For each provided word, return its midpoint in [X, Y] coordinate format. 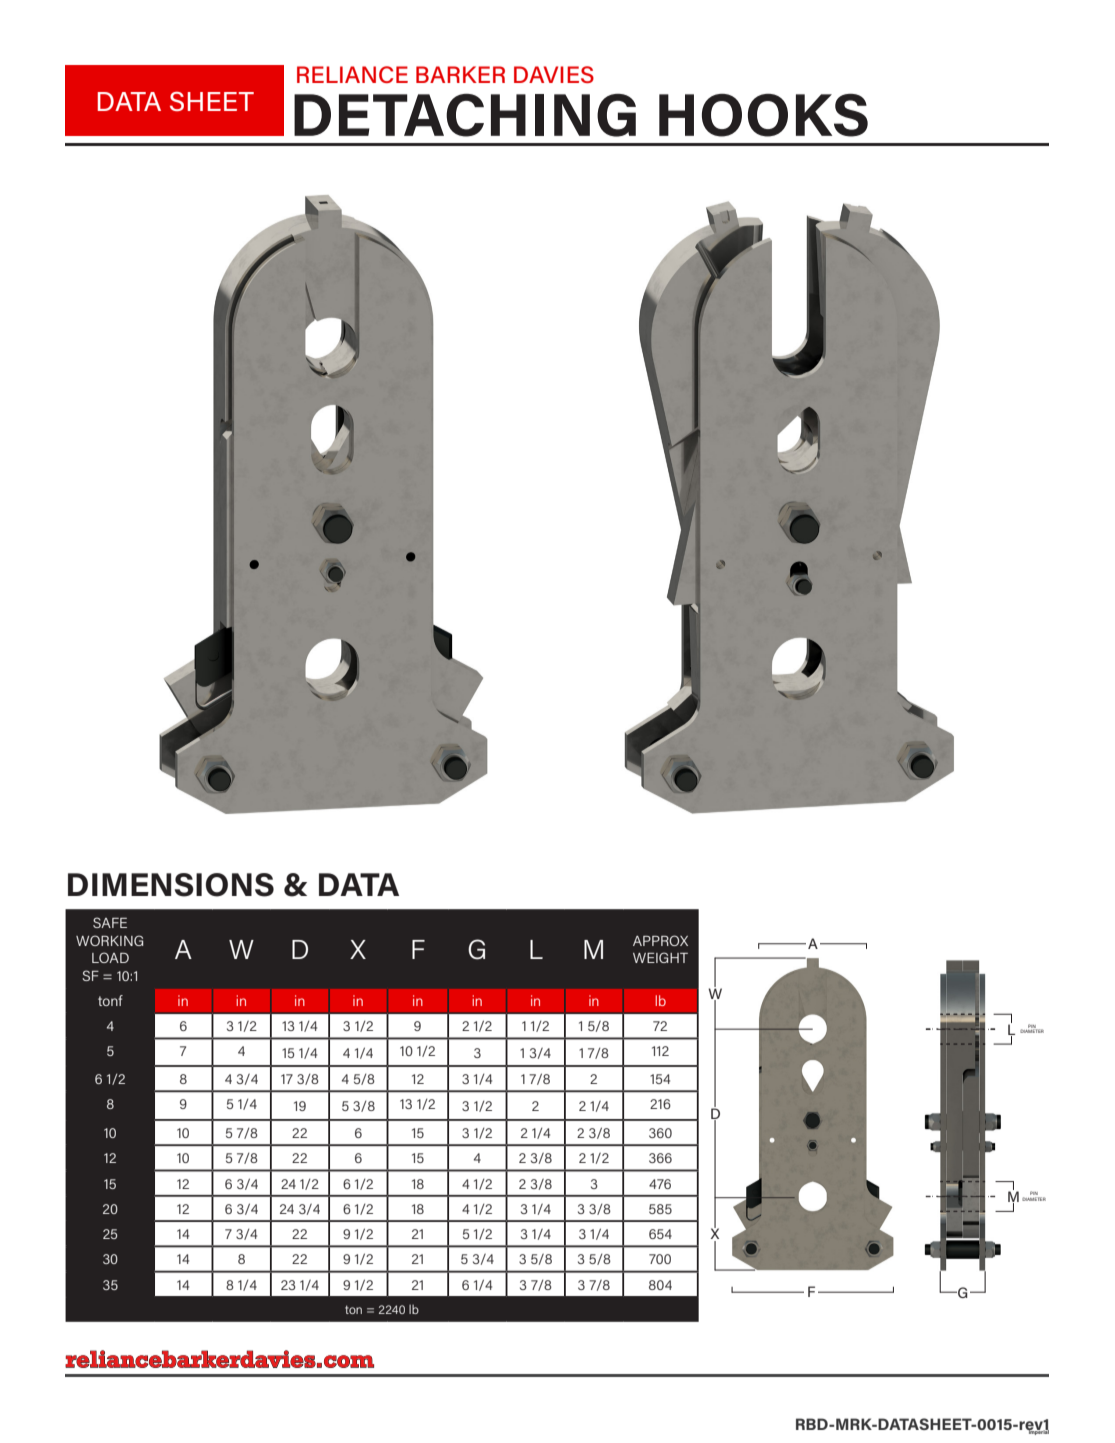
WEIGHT [660, 957]
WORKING [109, 940]
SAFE [110, 922]
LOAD [110, 957]
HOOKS [763, 115]
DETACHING [465, 115]
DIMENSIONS [171, 885]
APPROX [660, 940]
